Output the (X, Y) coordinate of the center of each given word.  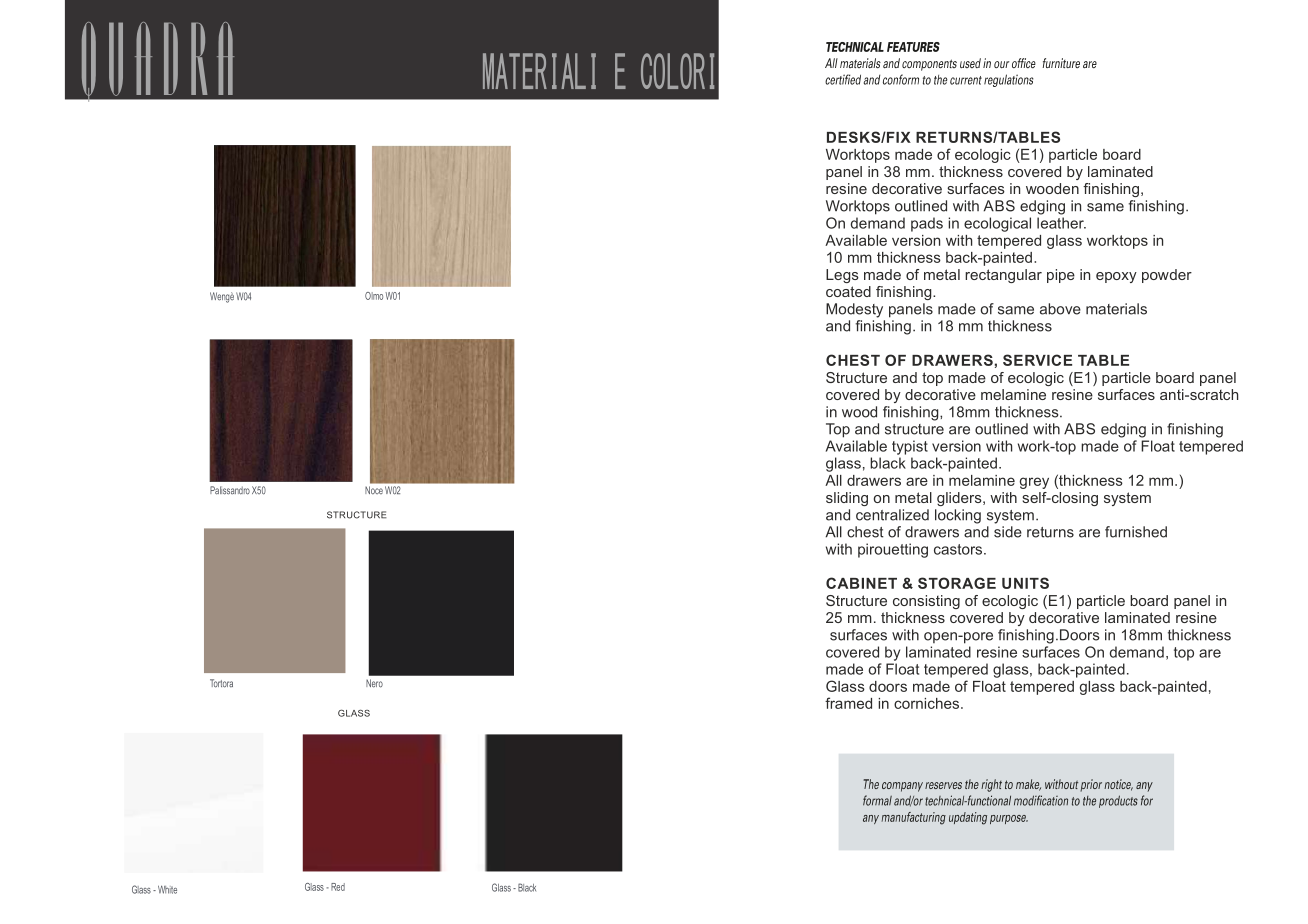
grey (1034, 483)
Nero (374, 683)
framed (848, 703)
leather (1061, 223)
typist (910, 447)
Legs (842, 276)
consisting (926, 602)
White (167, 889)
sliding (847, 499)
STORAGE (957, 583)
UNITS (1025, 583)
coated (848, 291)
